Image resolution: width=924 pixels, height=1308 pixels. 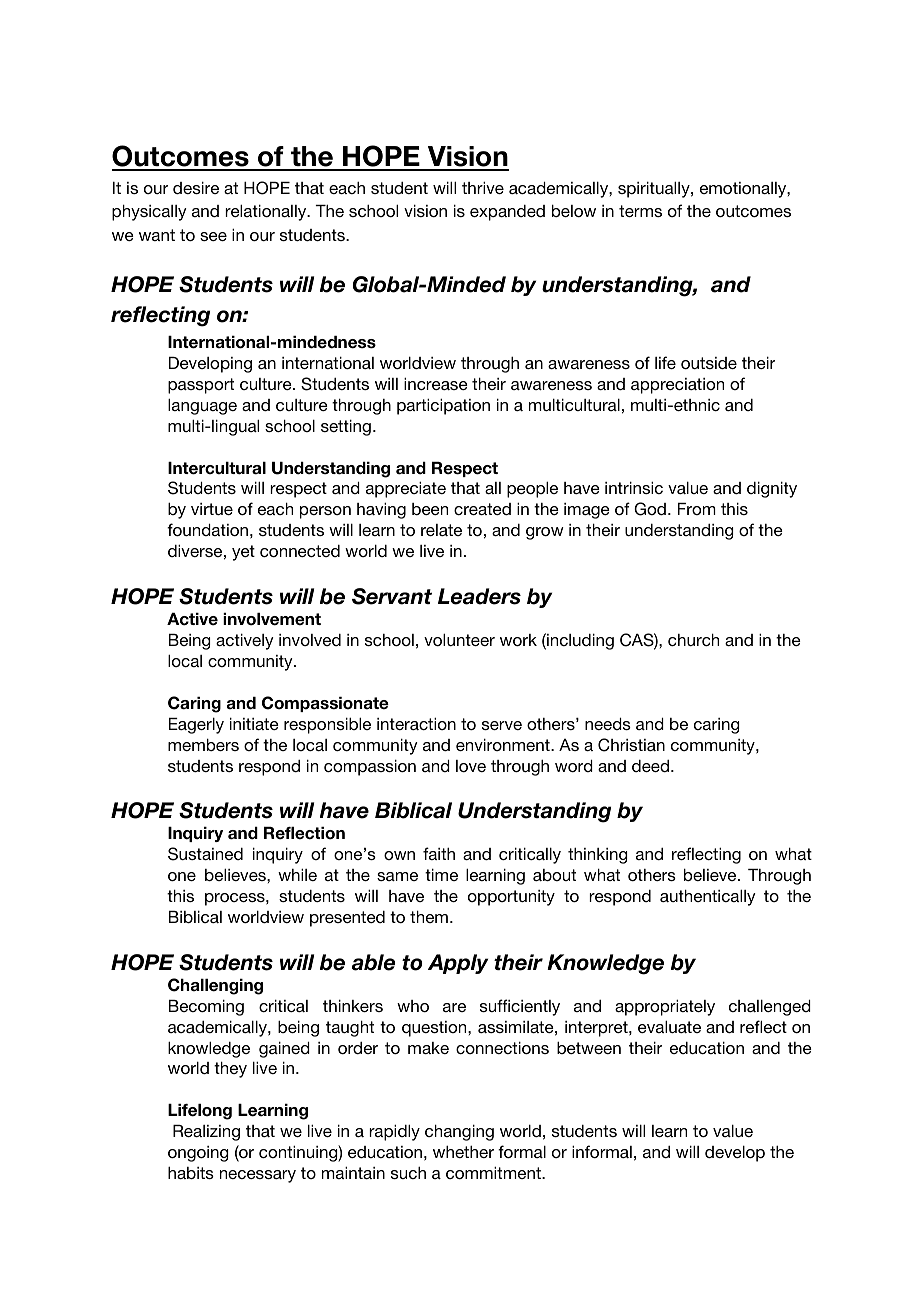 What do you see at coordinates (708, 898) in the document?
I see `authentically` at bounding box center [708, 898].
